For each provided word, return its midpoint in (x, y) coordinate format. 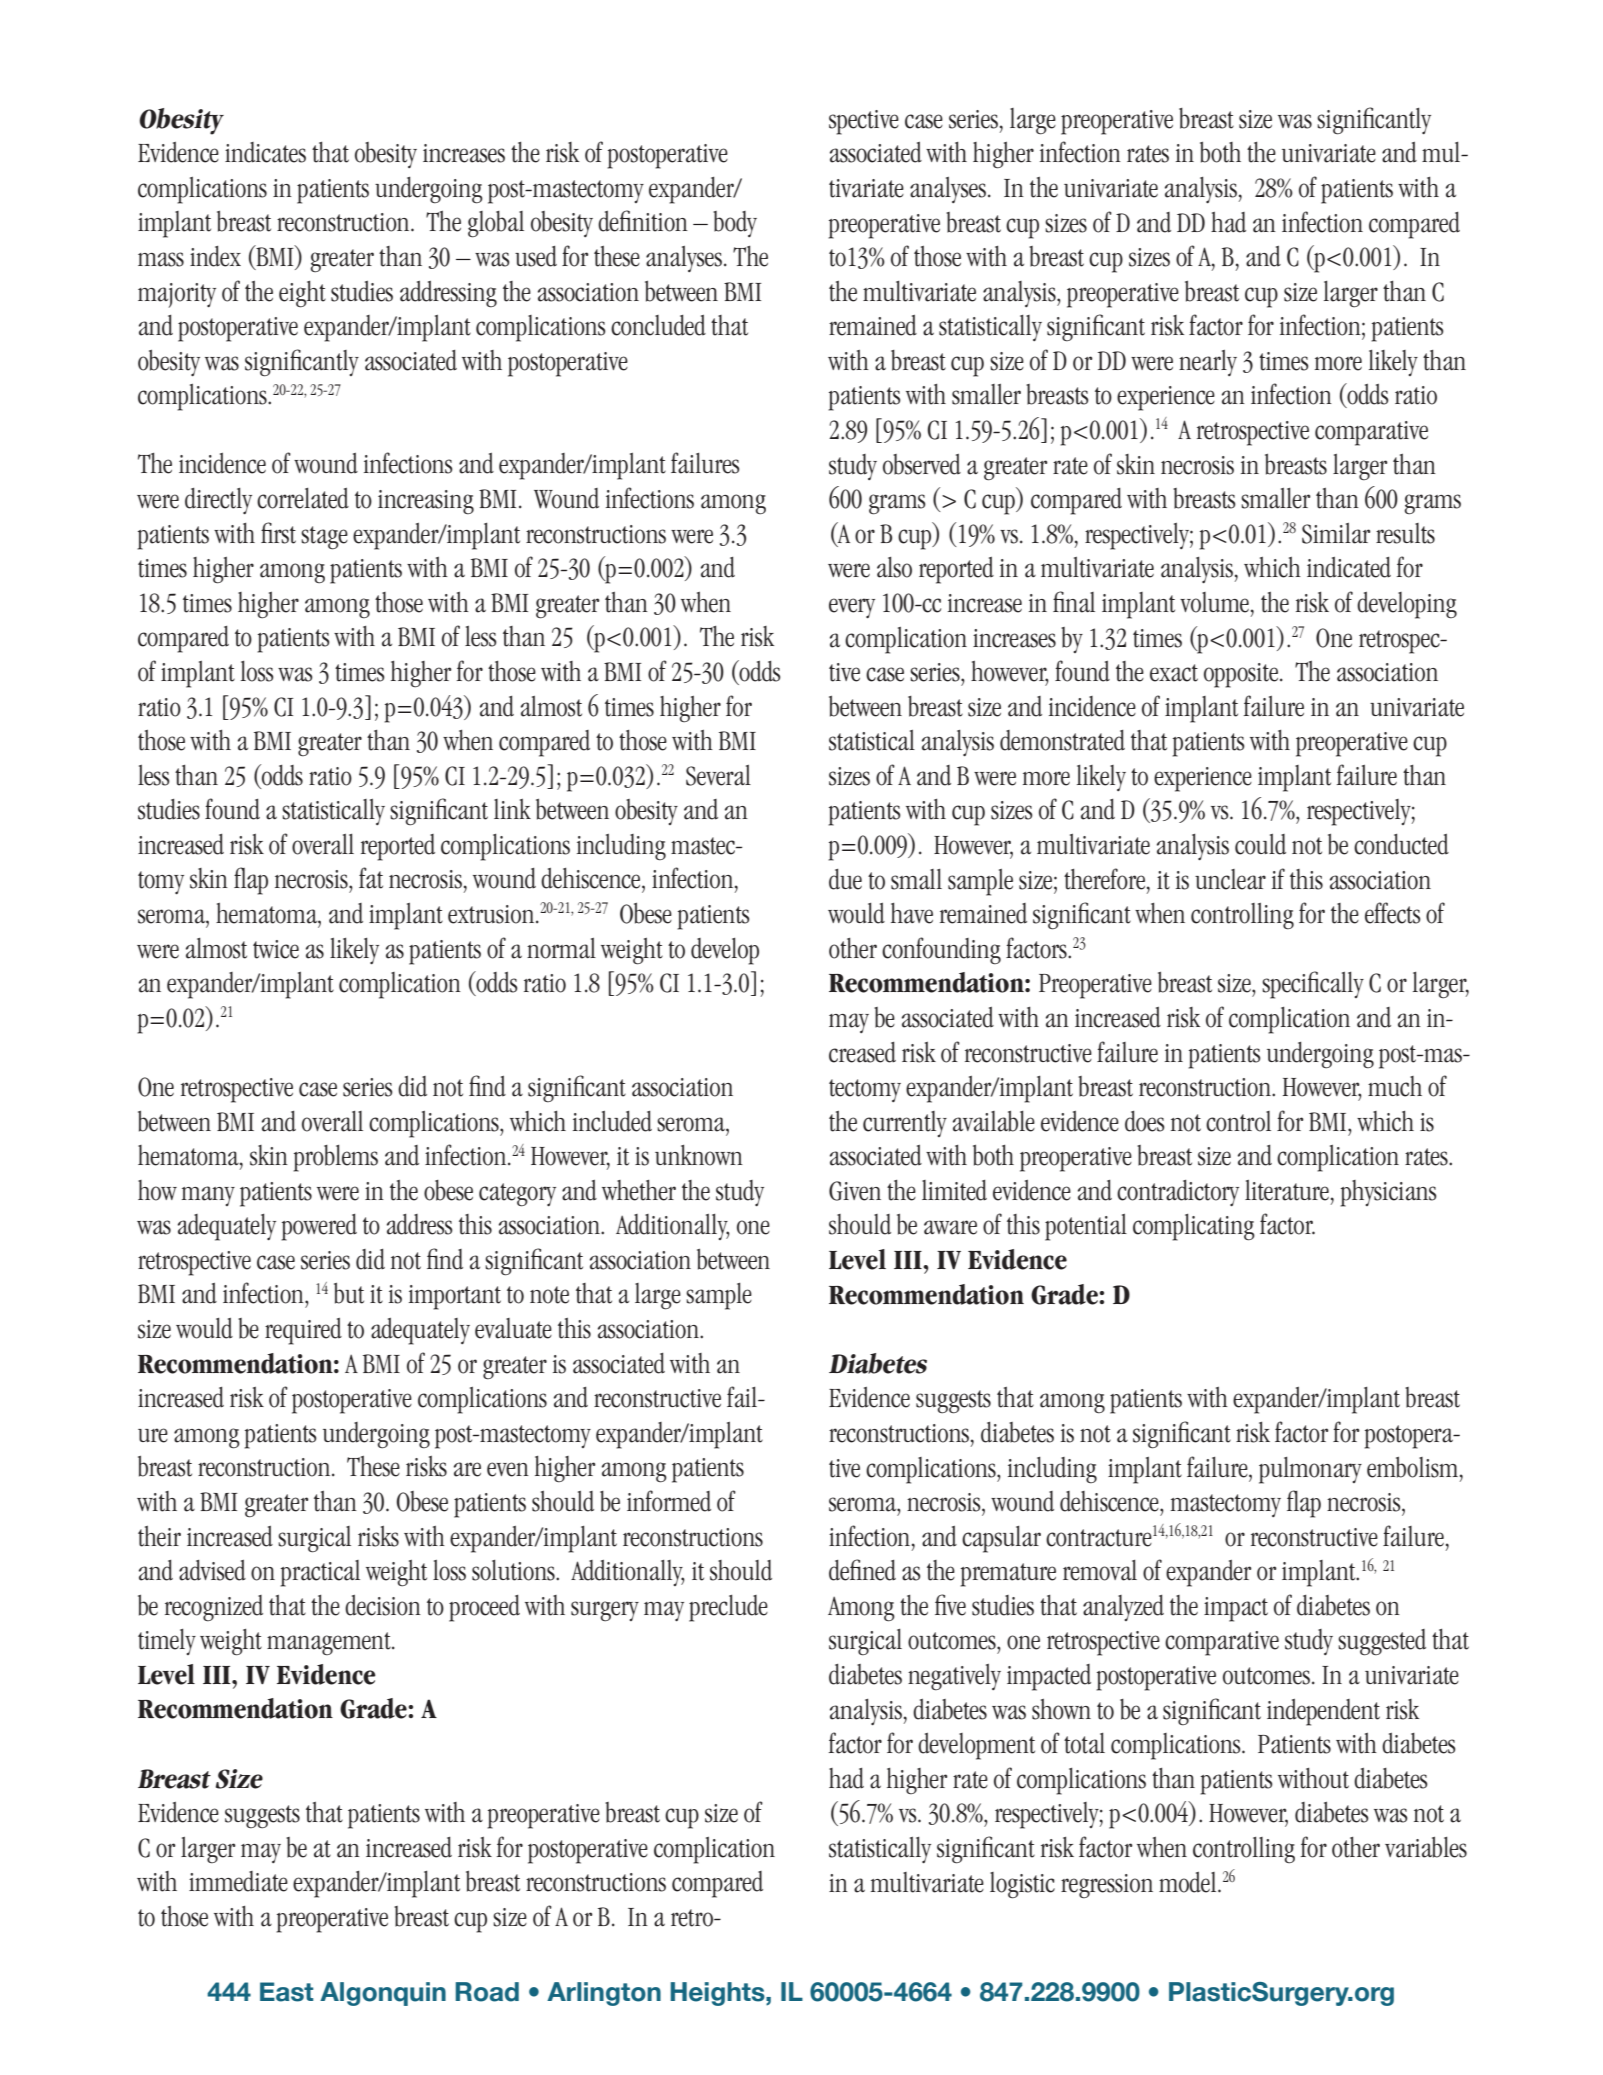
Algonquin (383, 1994)
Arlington (604, 1994)
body (735, 224)
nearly (1208, 363)
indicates (265, 152)
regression (1107, 1886)
